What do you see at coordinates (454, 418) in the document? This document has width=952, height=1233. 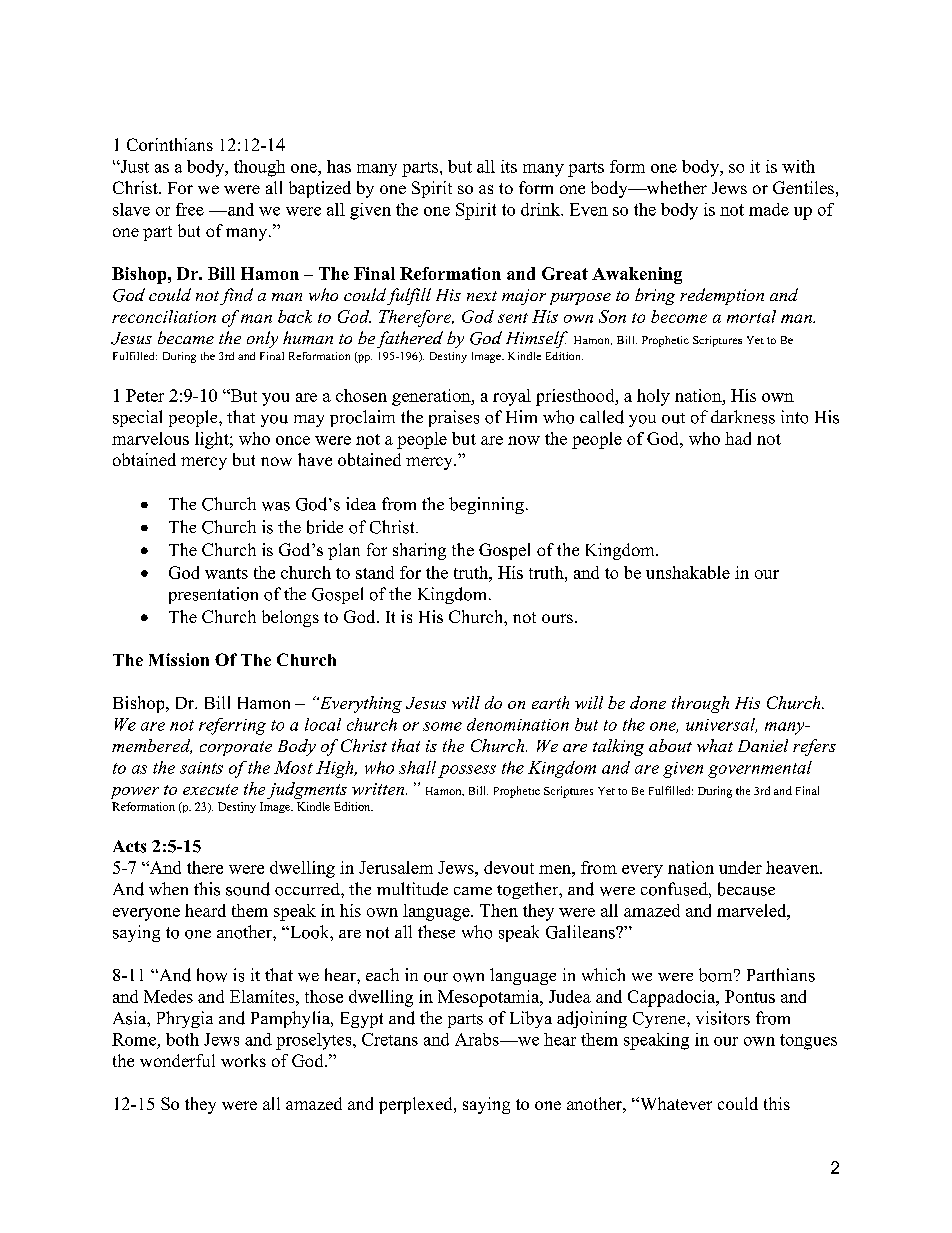 I see `praises` at bounding box center [454, 418].
